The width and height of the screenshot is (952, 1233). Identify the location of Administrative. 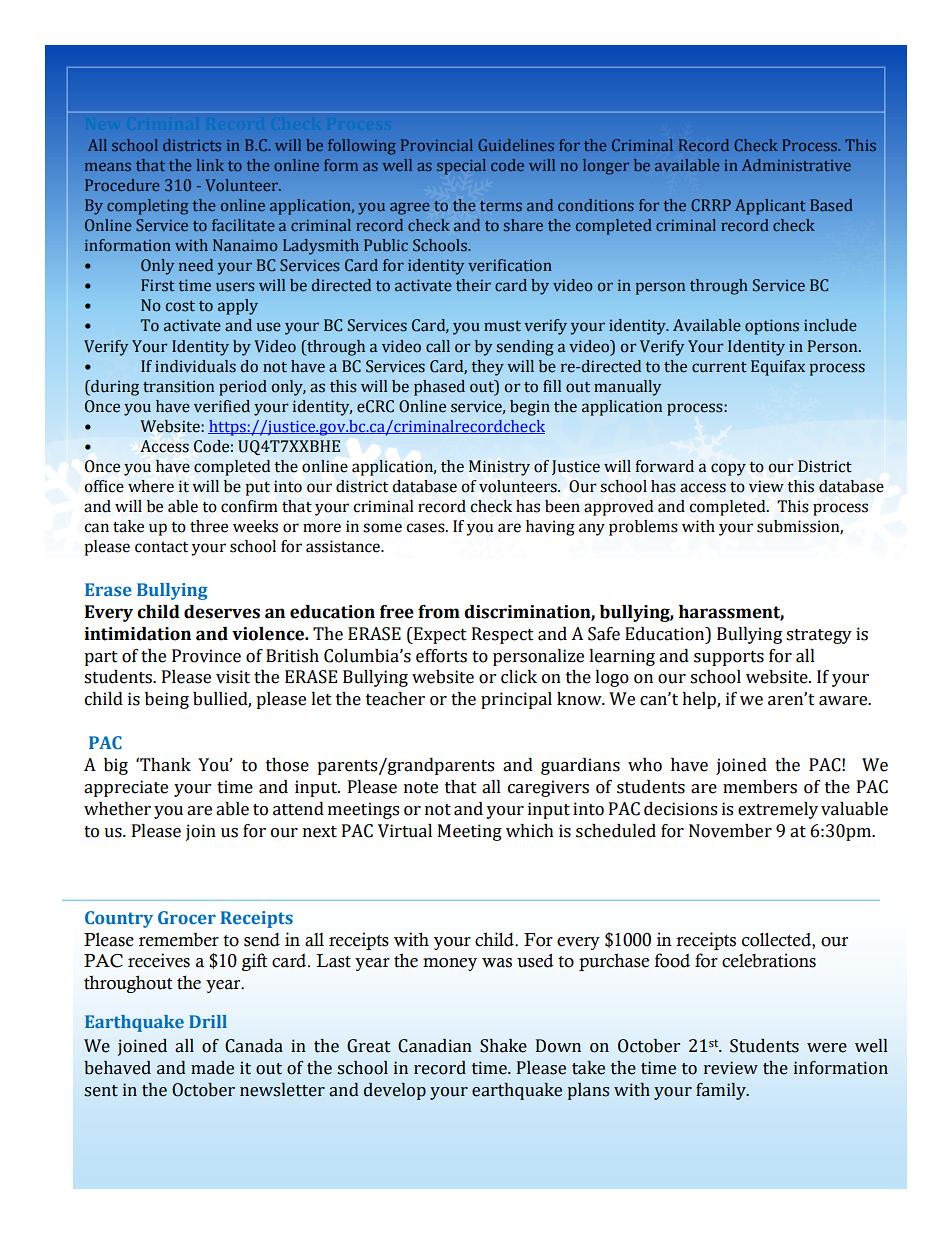
(796, 165).
